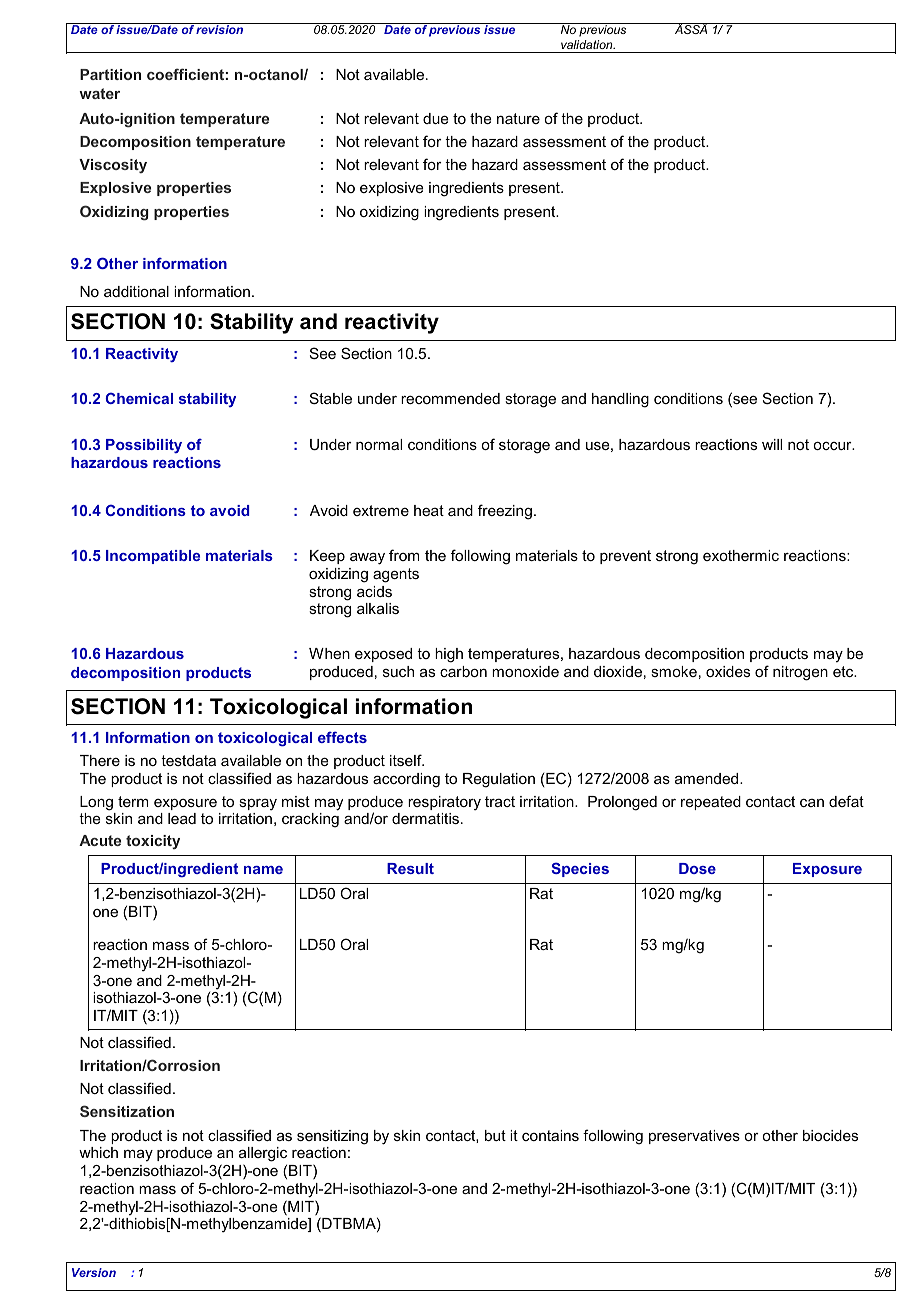 This page has height=1308, width=924. Describe the element at coordinates (94, 1272) in the page. I see `Version` at that location.
